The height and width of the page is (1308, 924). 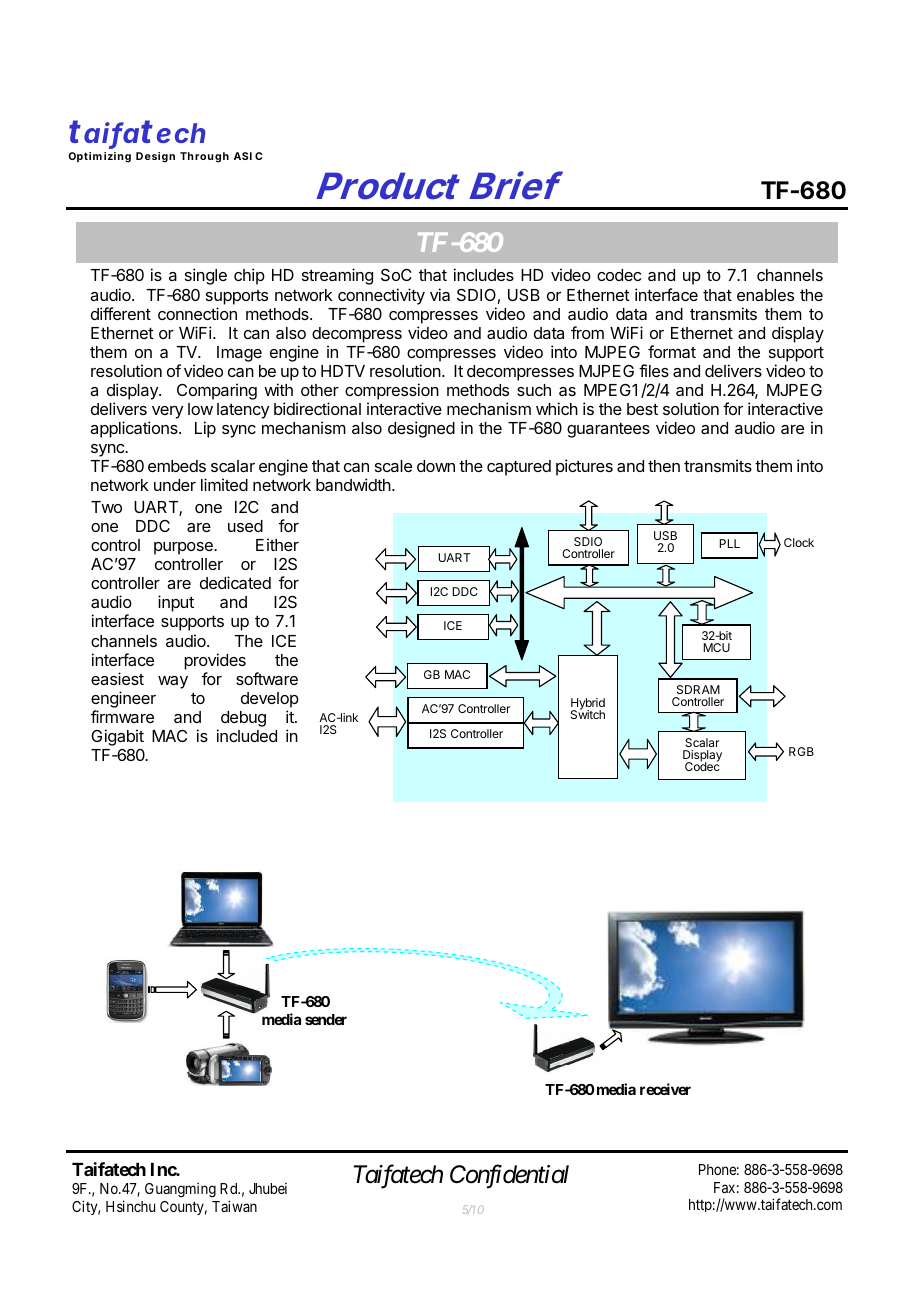 What do you see at coordinates (204, 157) in the page?
I see `Through` at bounding box center [204, 157].
